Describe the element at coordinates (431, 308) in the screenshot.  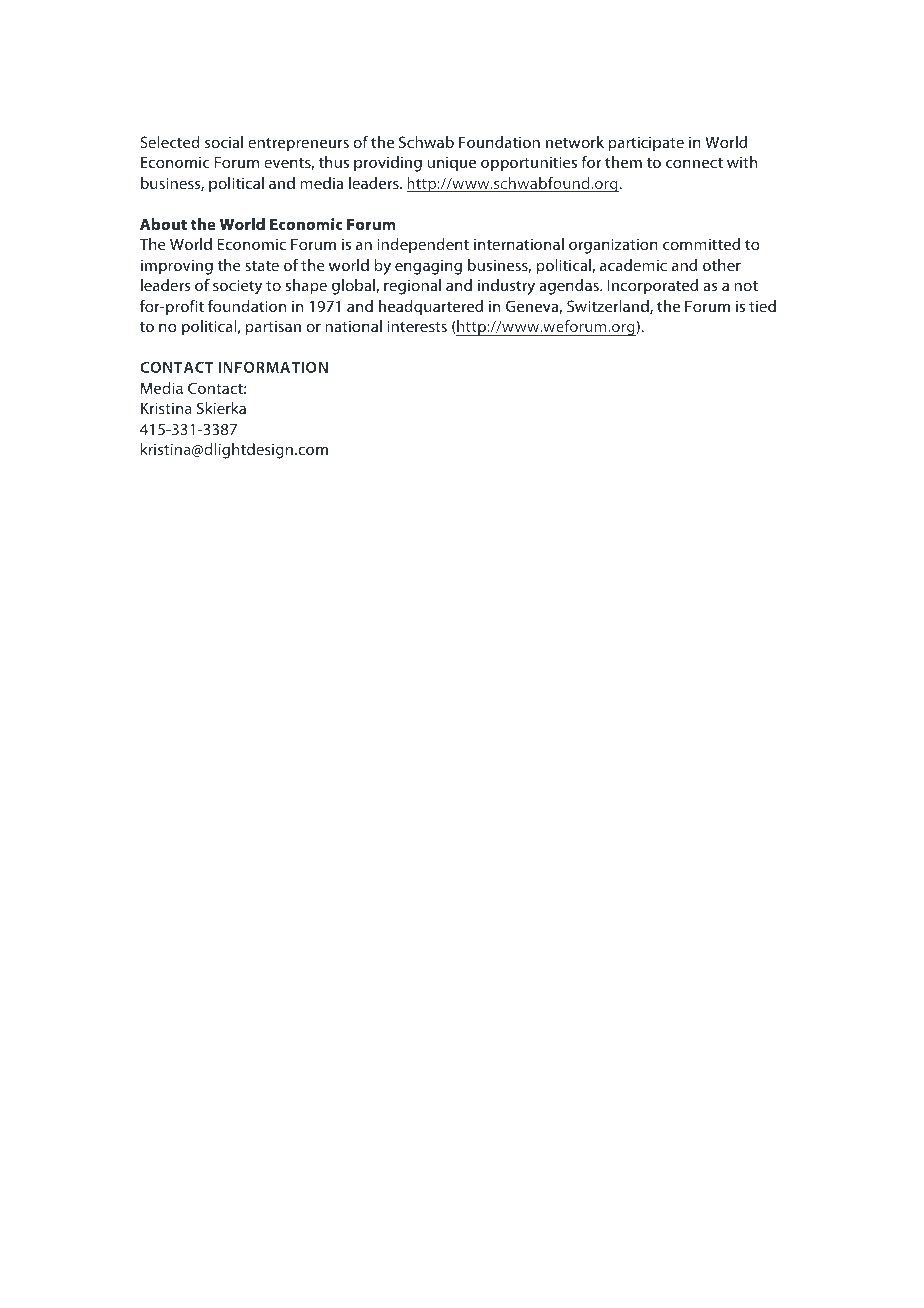
I see `headquartered` at that location.
